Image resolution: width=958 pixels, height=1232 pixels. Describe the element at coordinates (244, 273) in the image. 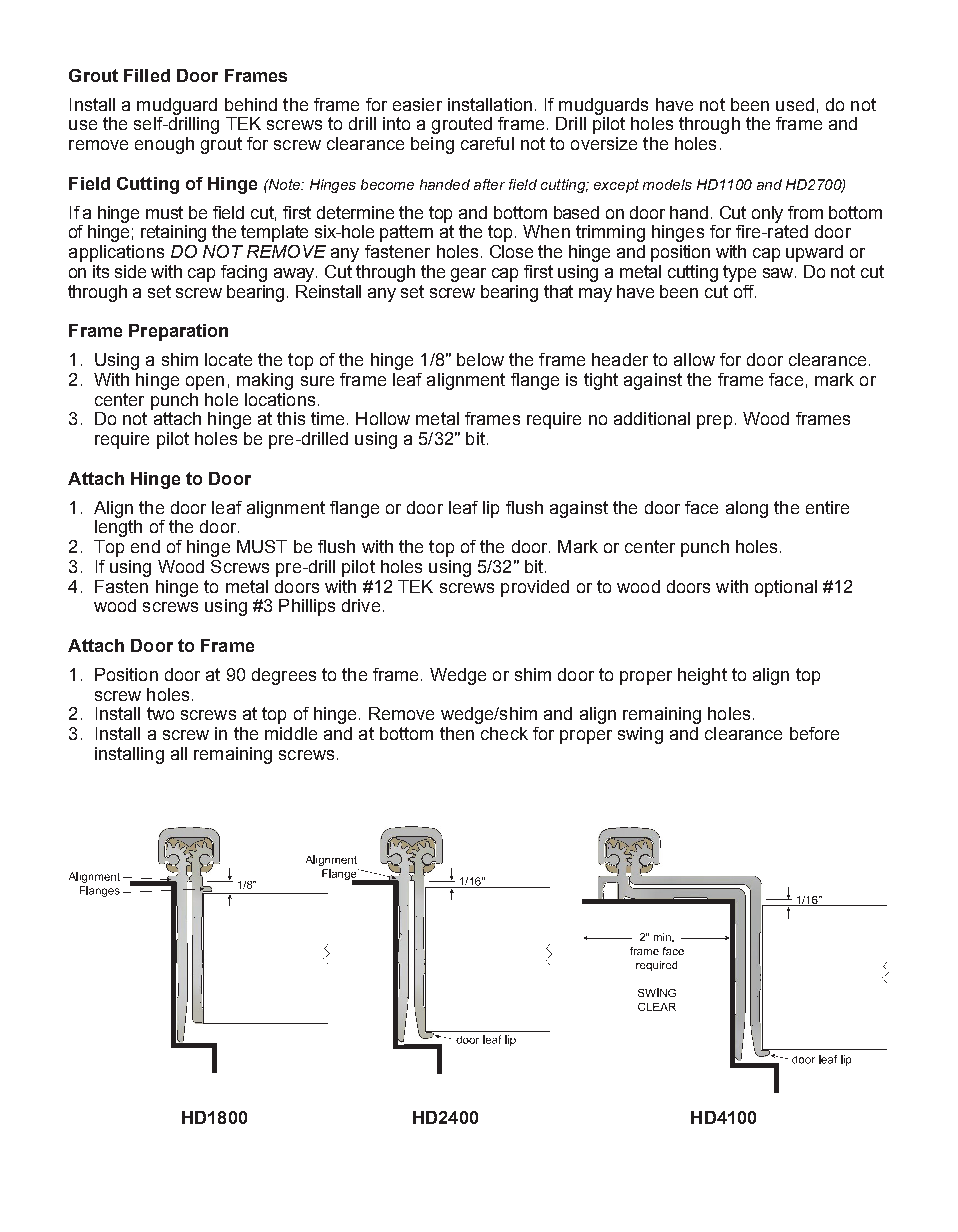

I see `facing` at that location.
